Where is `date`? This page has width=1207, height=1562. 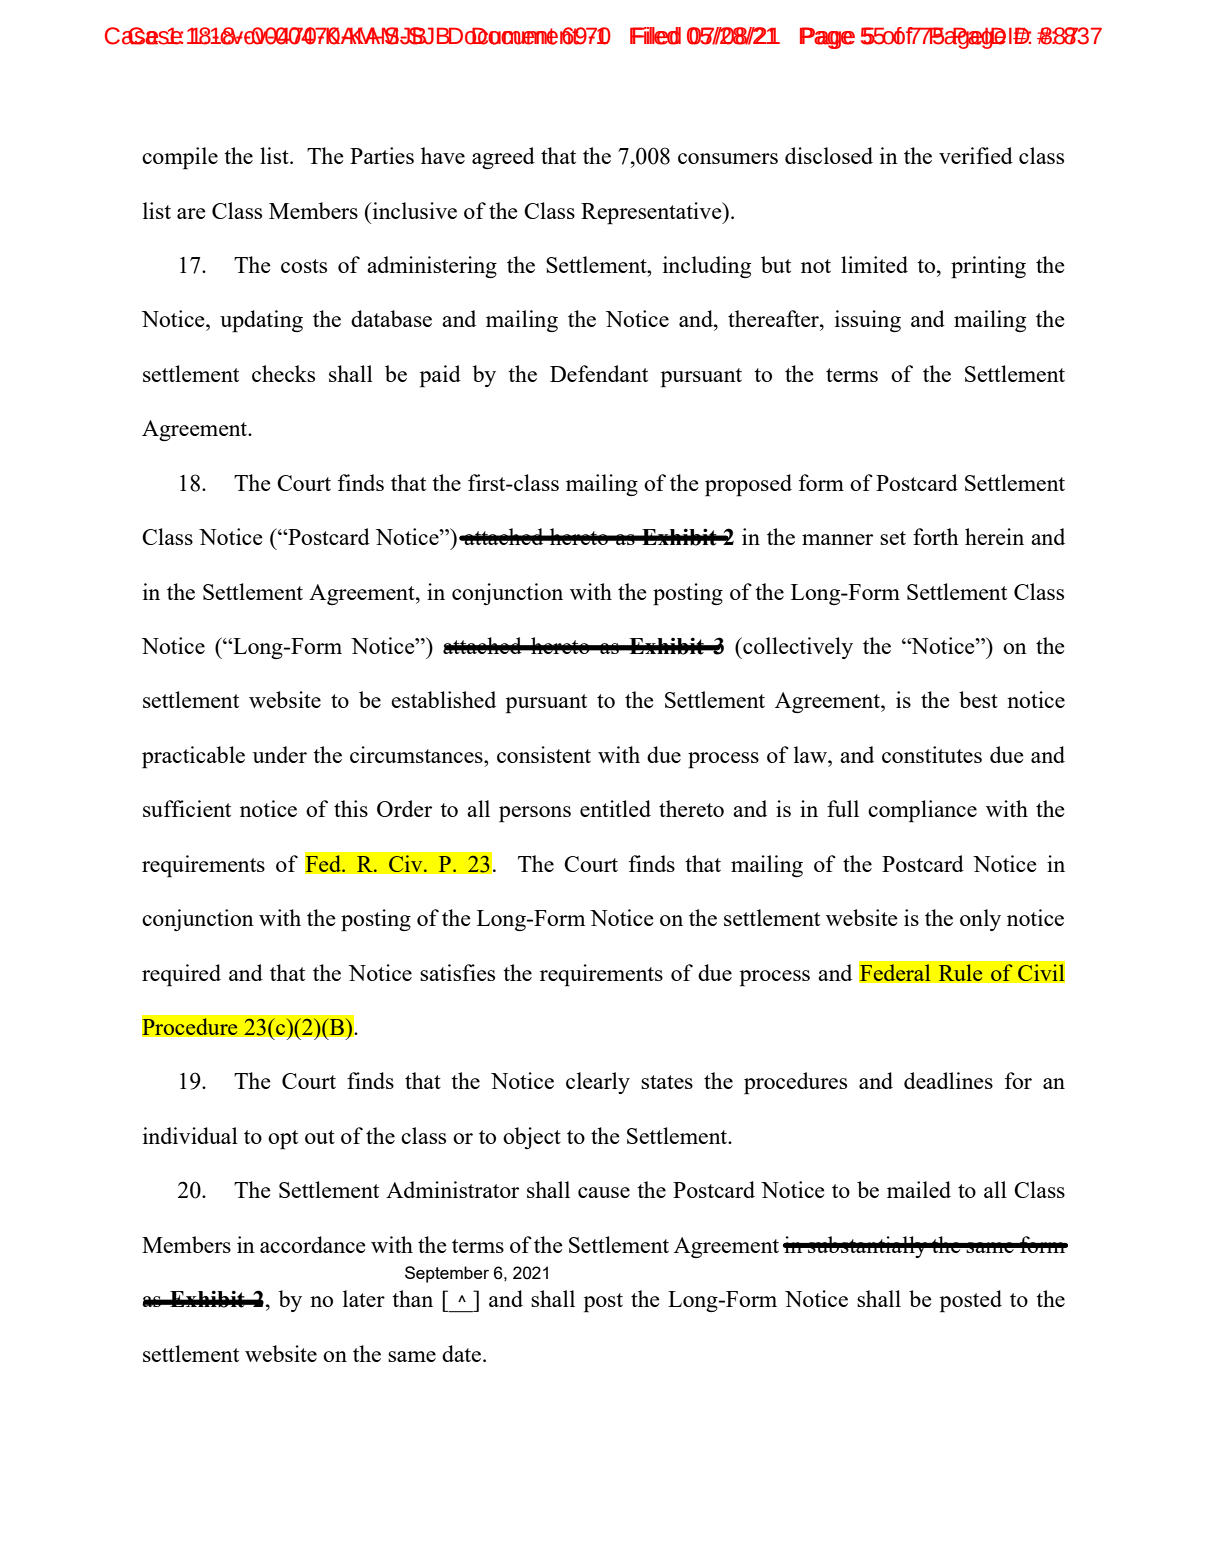
date is located at coordinates (463, 1353).
